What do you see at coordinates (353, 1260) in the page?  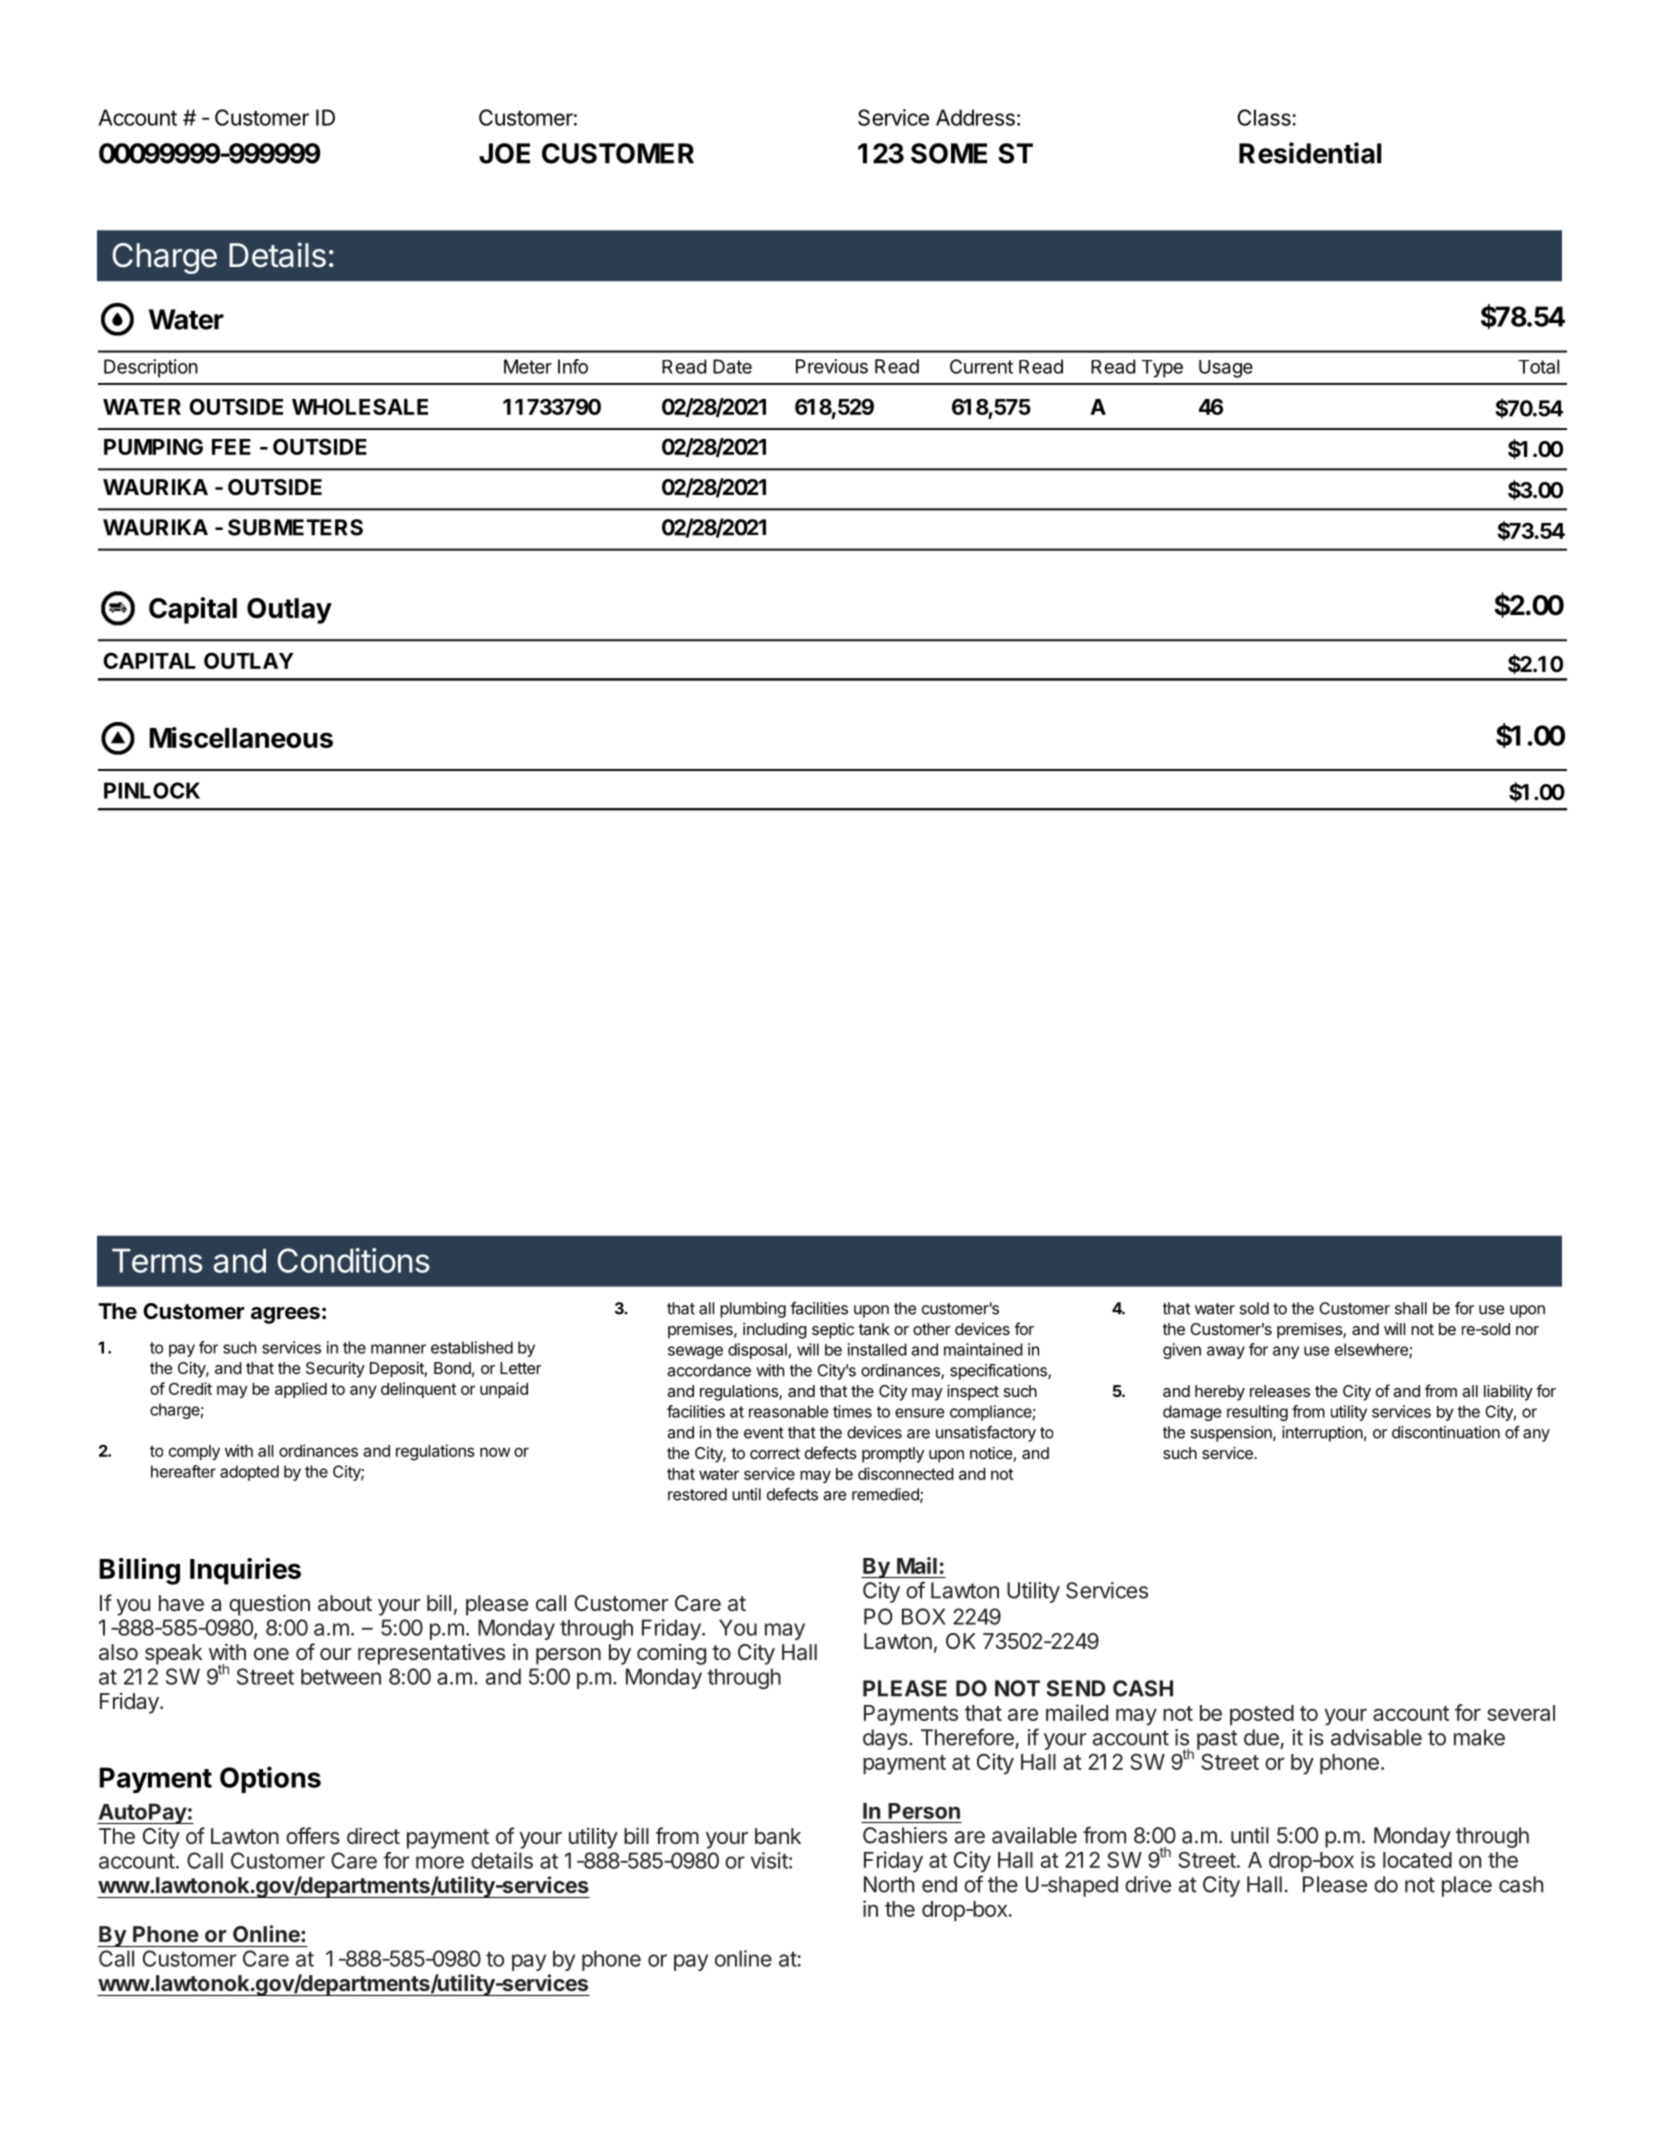 I see `Conditions` at bounding box center [353, 1260].
